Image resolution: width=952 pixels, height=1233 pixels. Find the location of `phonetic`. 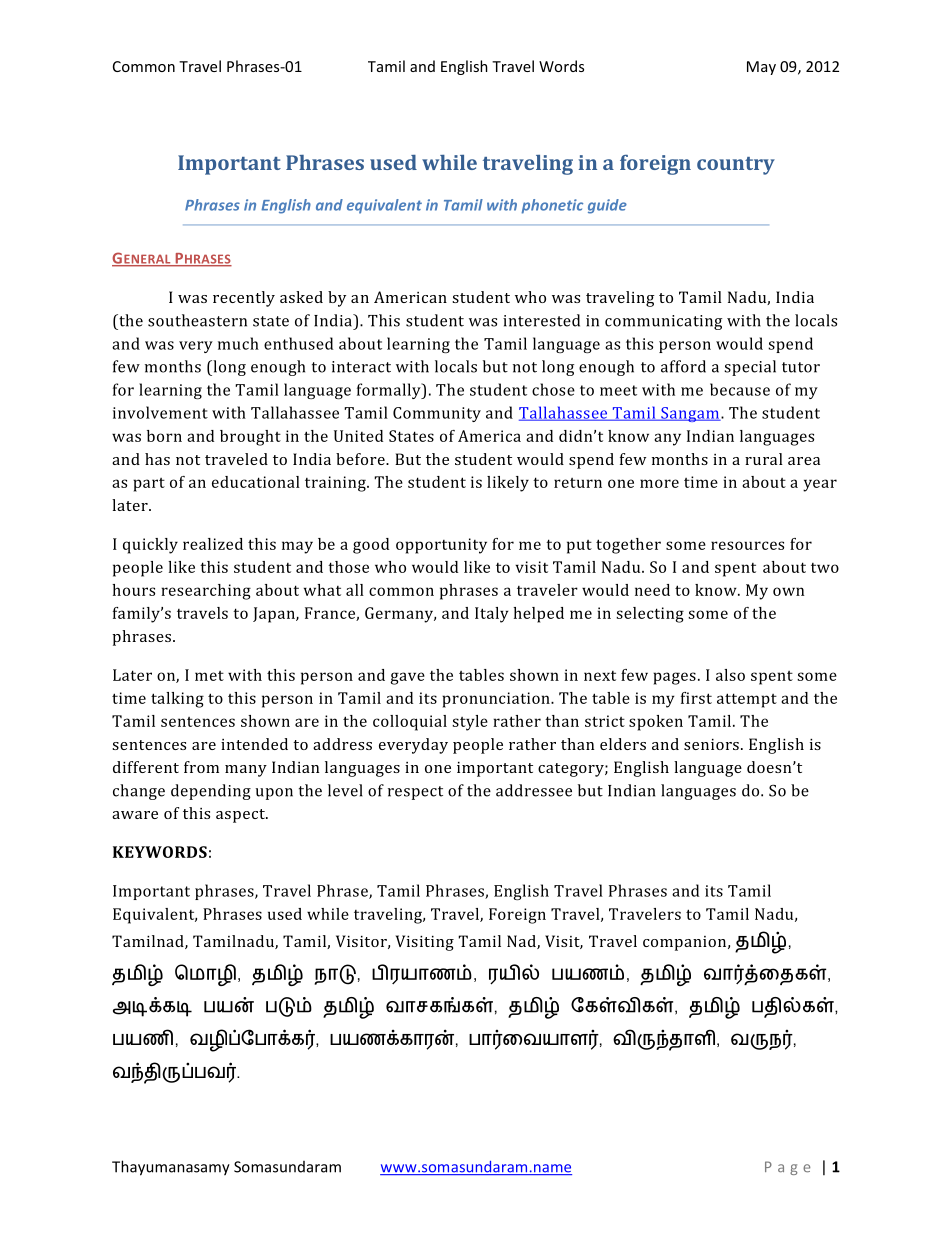

phonetic is located at coordinates (552, 206).
